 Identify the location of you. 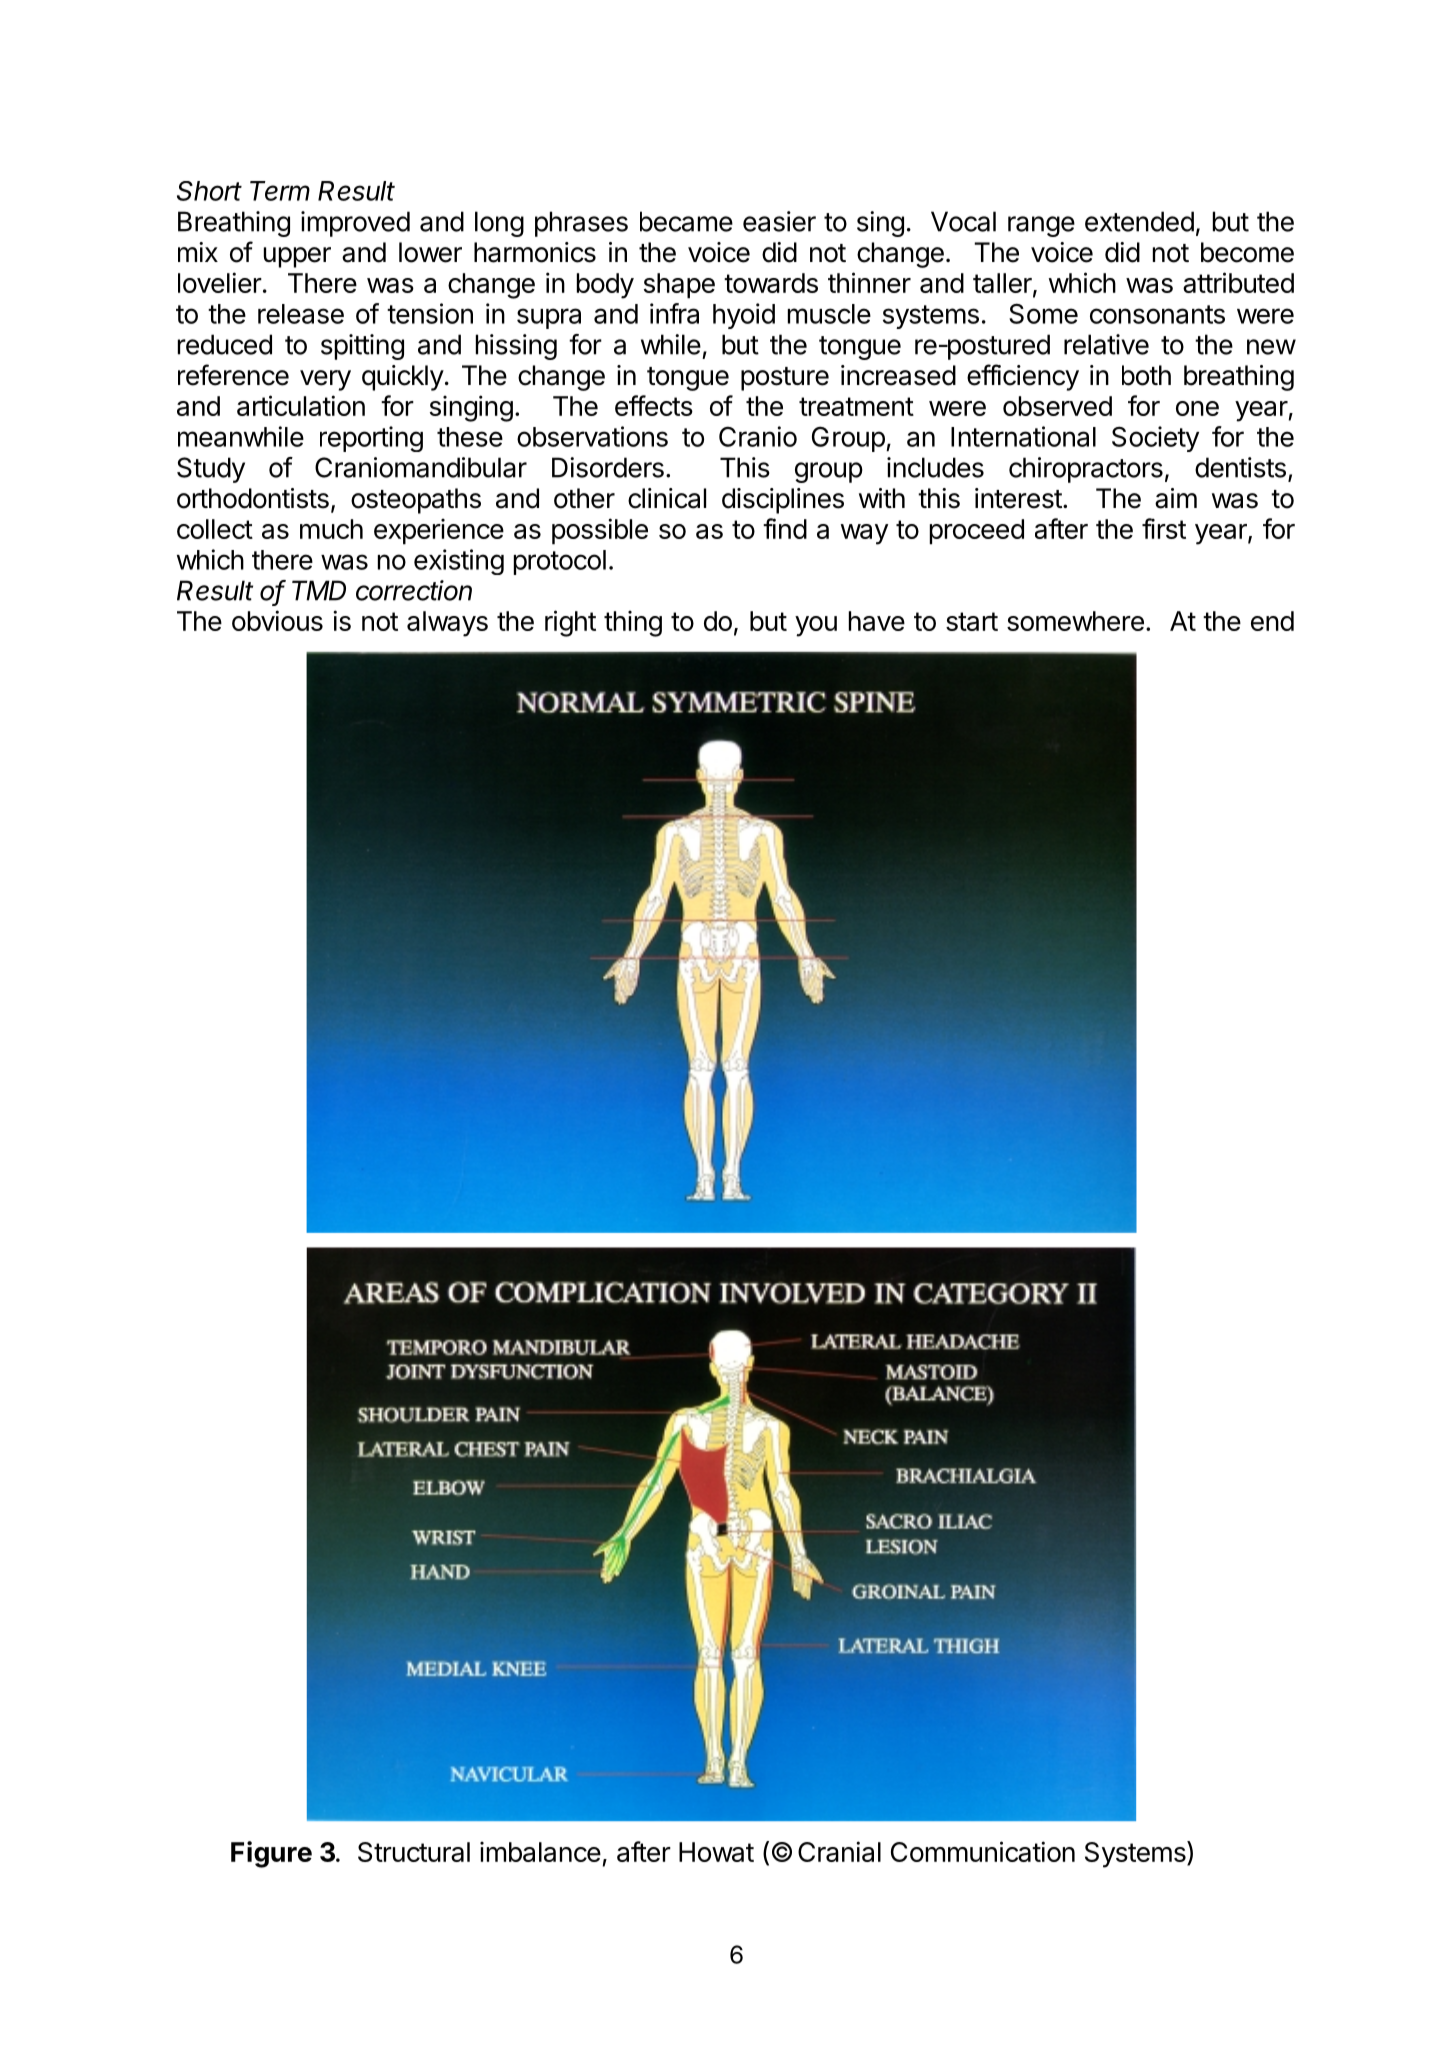
(816, 626).
